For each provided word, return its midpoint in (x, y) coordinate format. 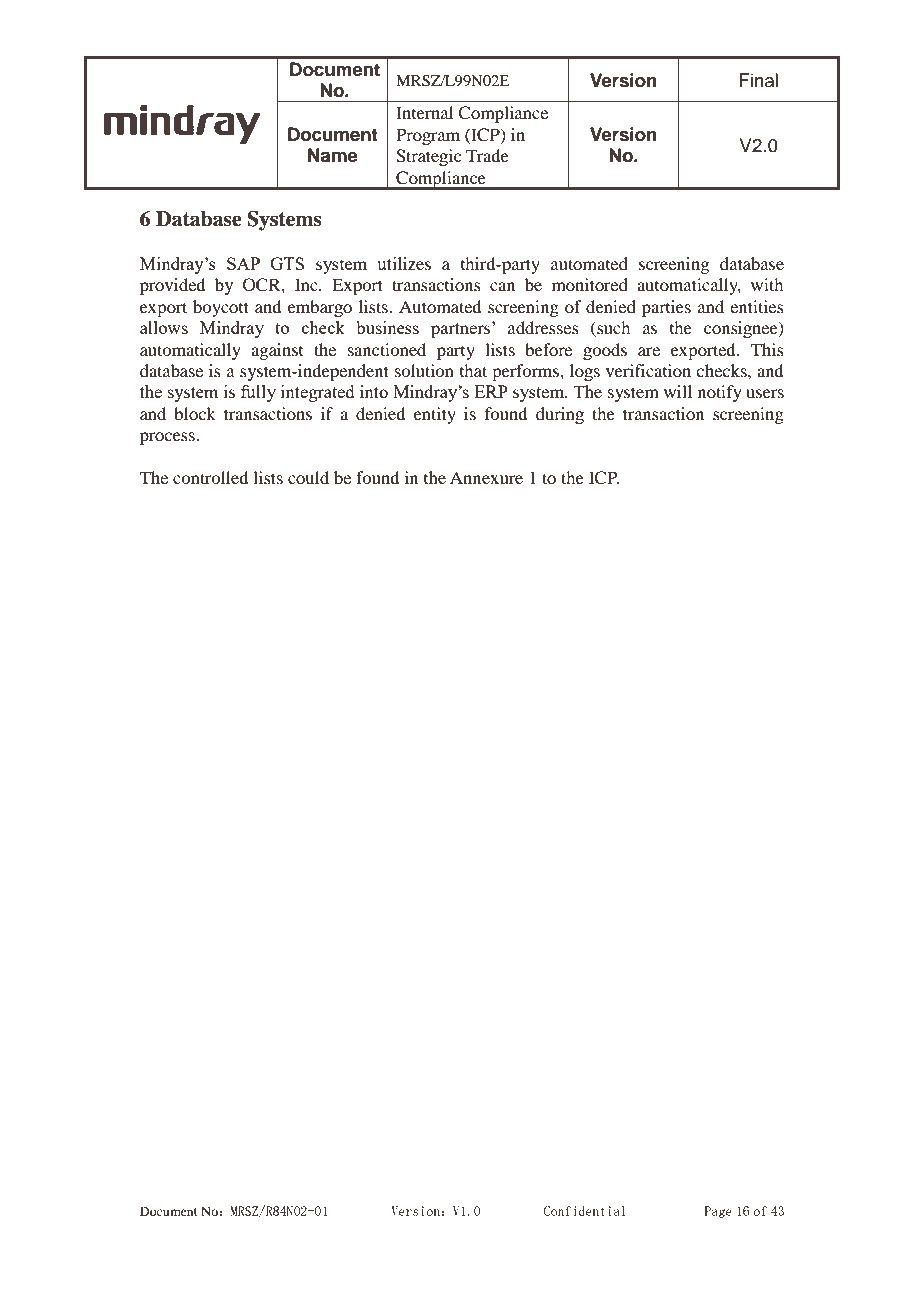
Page (718, 1212)
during (560, 415)
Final (758, 80)
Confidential (585, 1211)
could (308, 477)
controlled (210, 477)
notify (720, 393)
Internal (424, 112)
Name (333, 155)
